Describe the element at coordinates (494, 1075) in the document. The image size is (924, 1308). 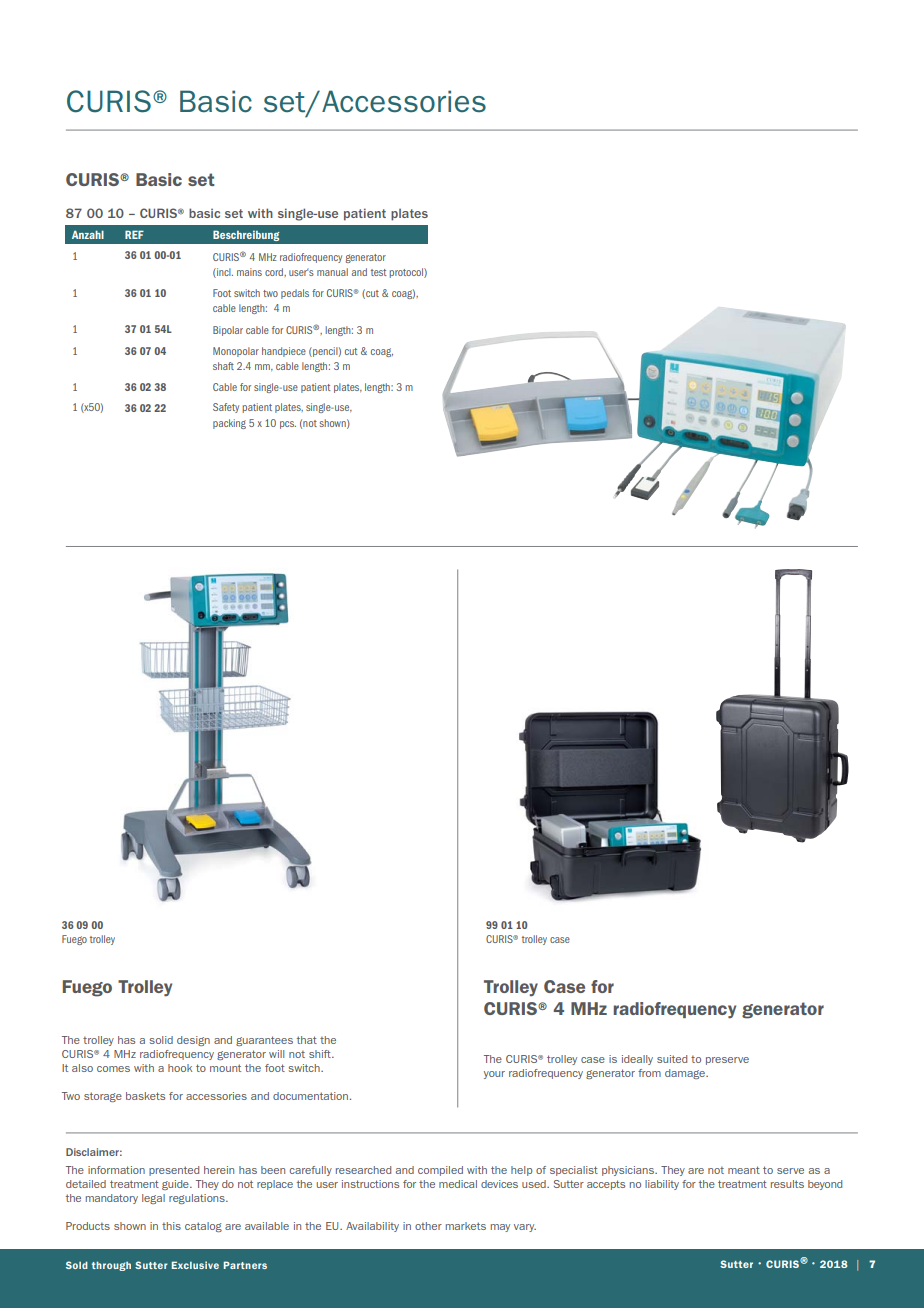
I see `your` at that location.
